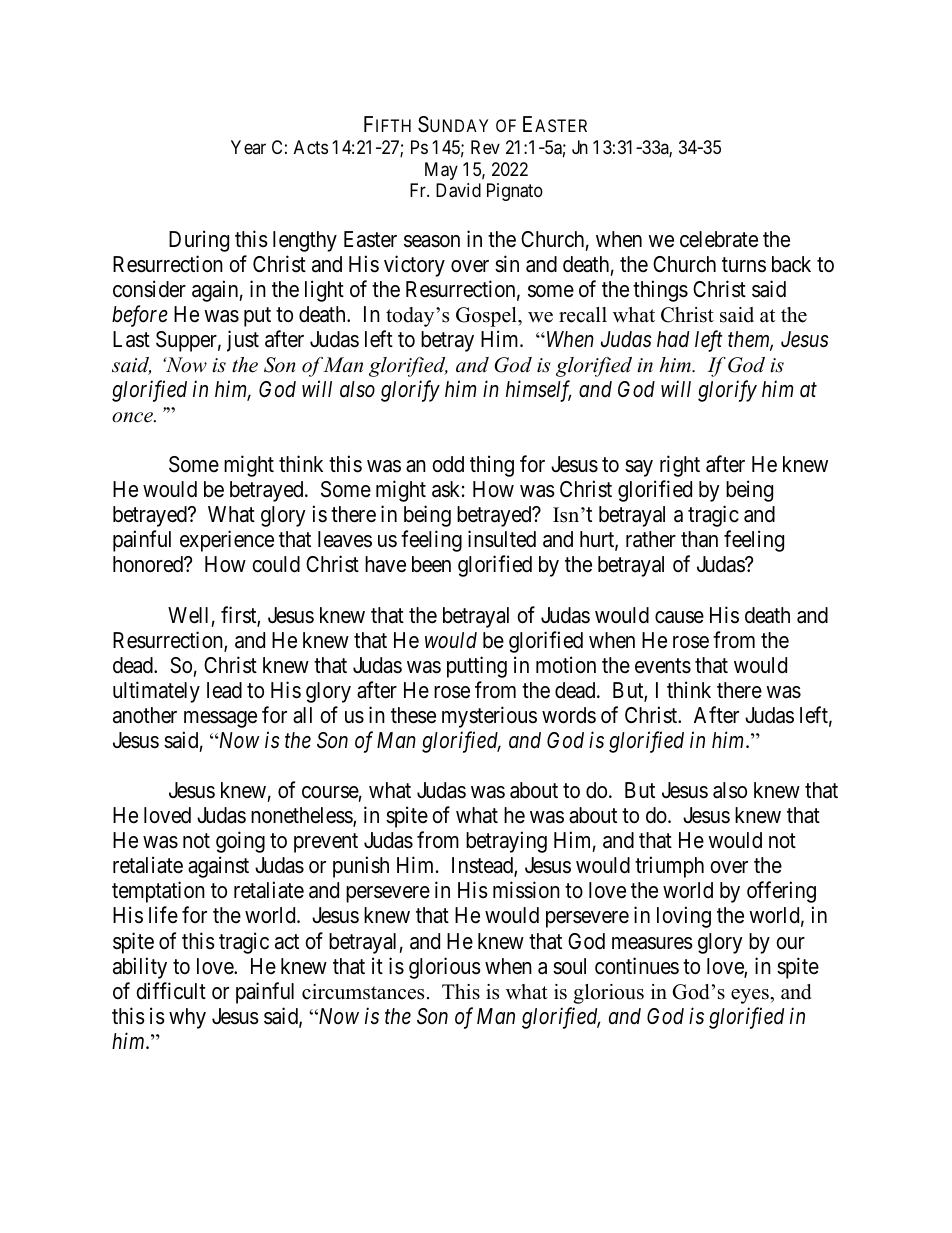 The height and width of the screenshot is (1233, 952). What do you see at coordinates (538, 391) in the screenshot?
I see `himself` at bounding box center [538, 391].
